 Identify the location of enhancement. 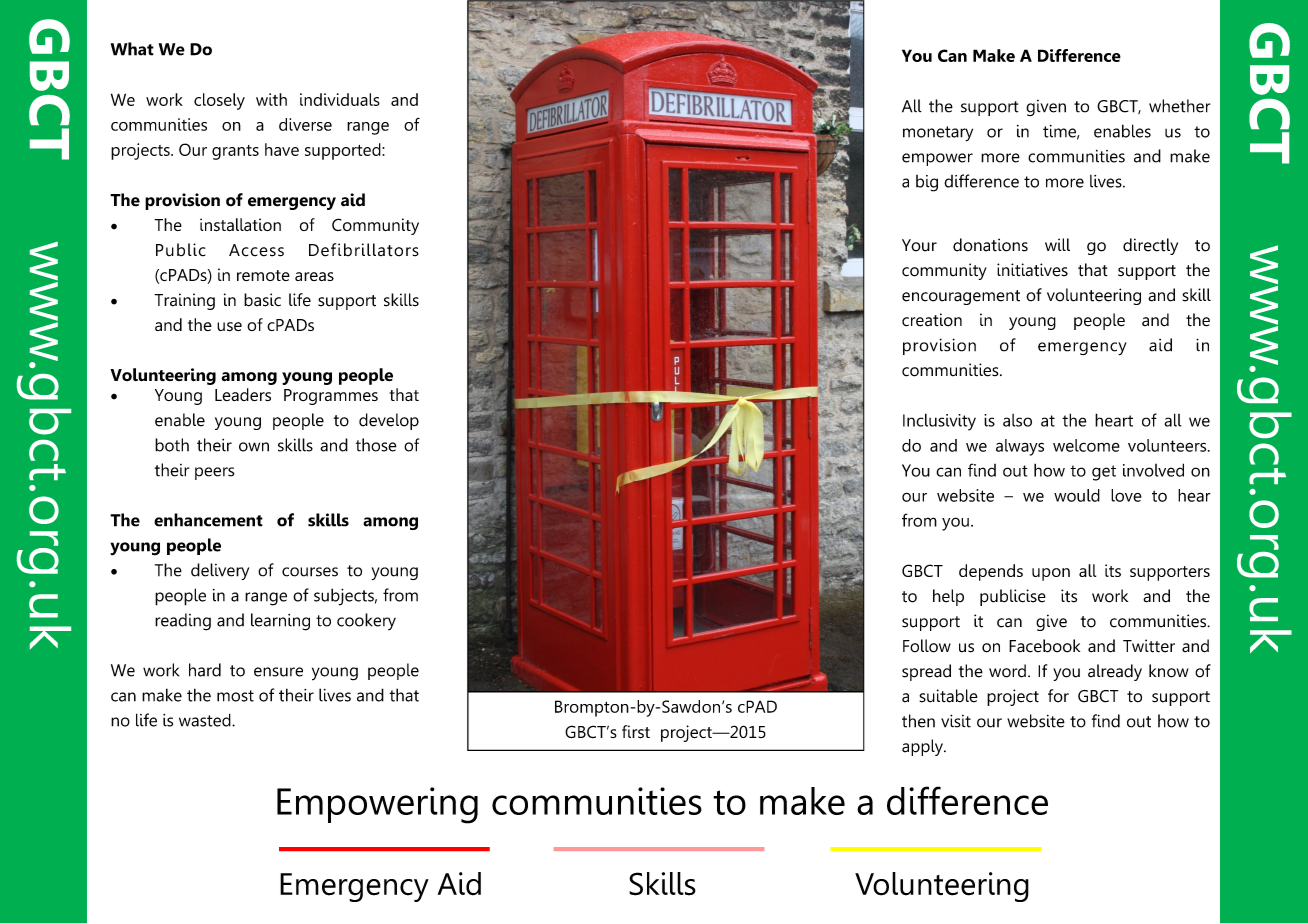
(208, 520).
